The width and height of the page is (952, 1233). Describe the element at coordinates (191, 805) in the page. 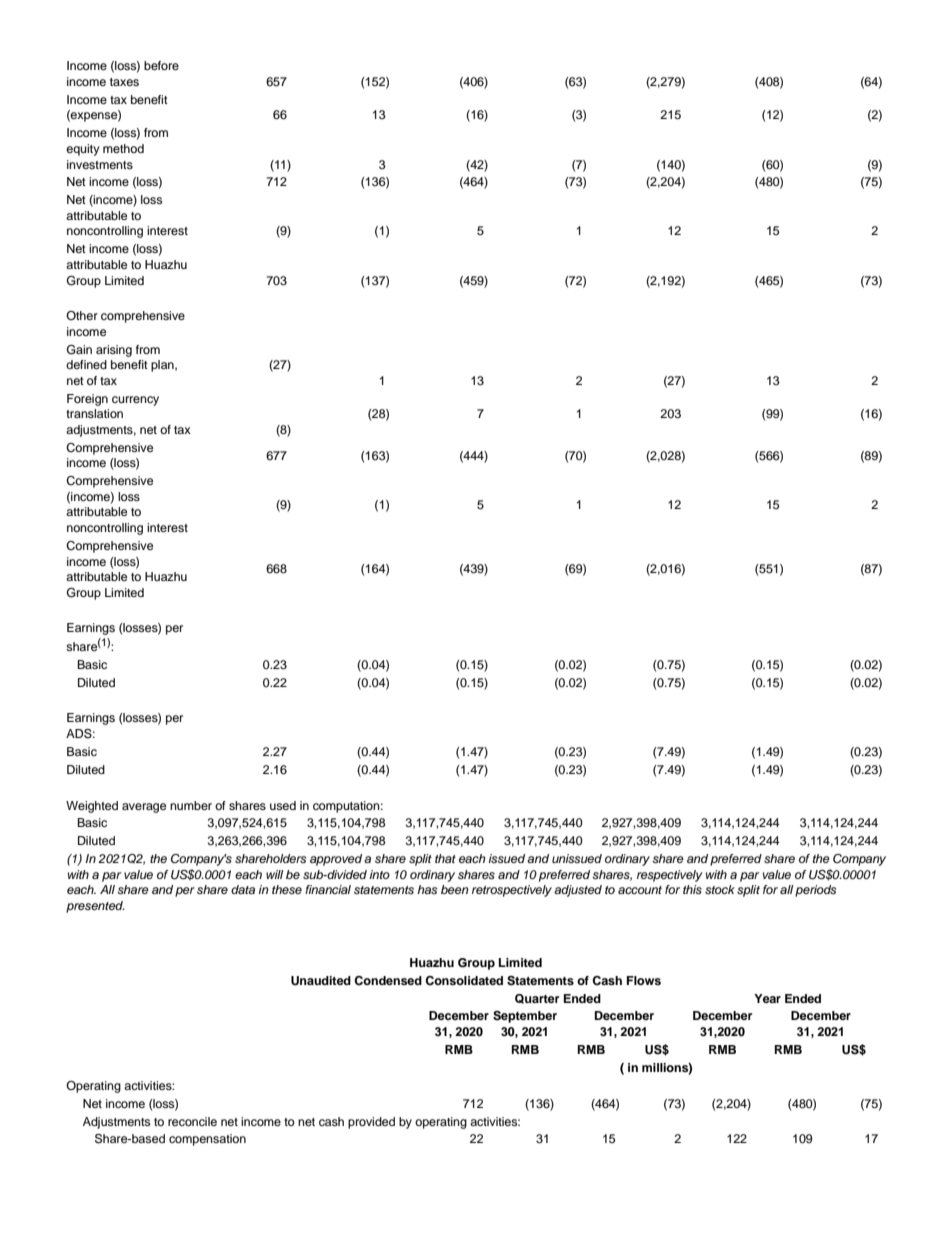

I see `number` at that location.
